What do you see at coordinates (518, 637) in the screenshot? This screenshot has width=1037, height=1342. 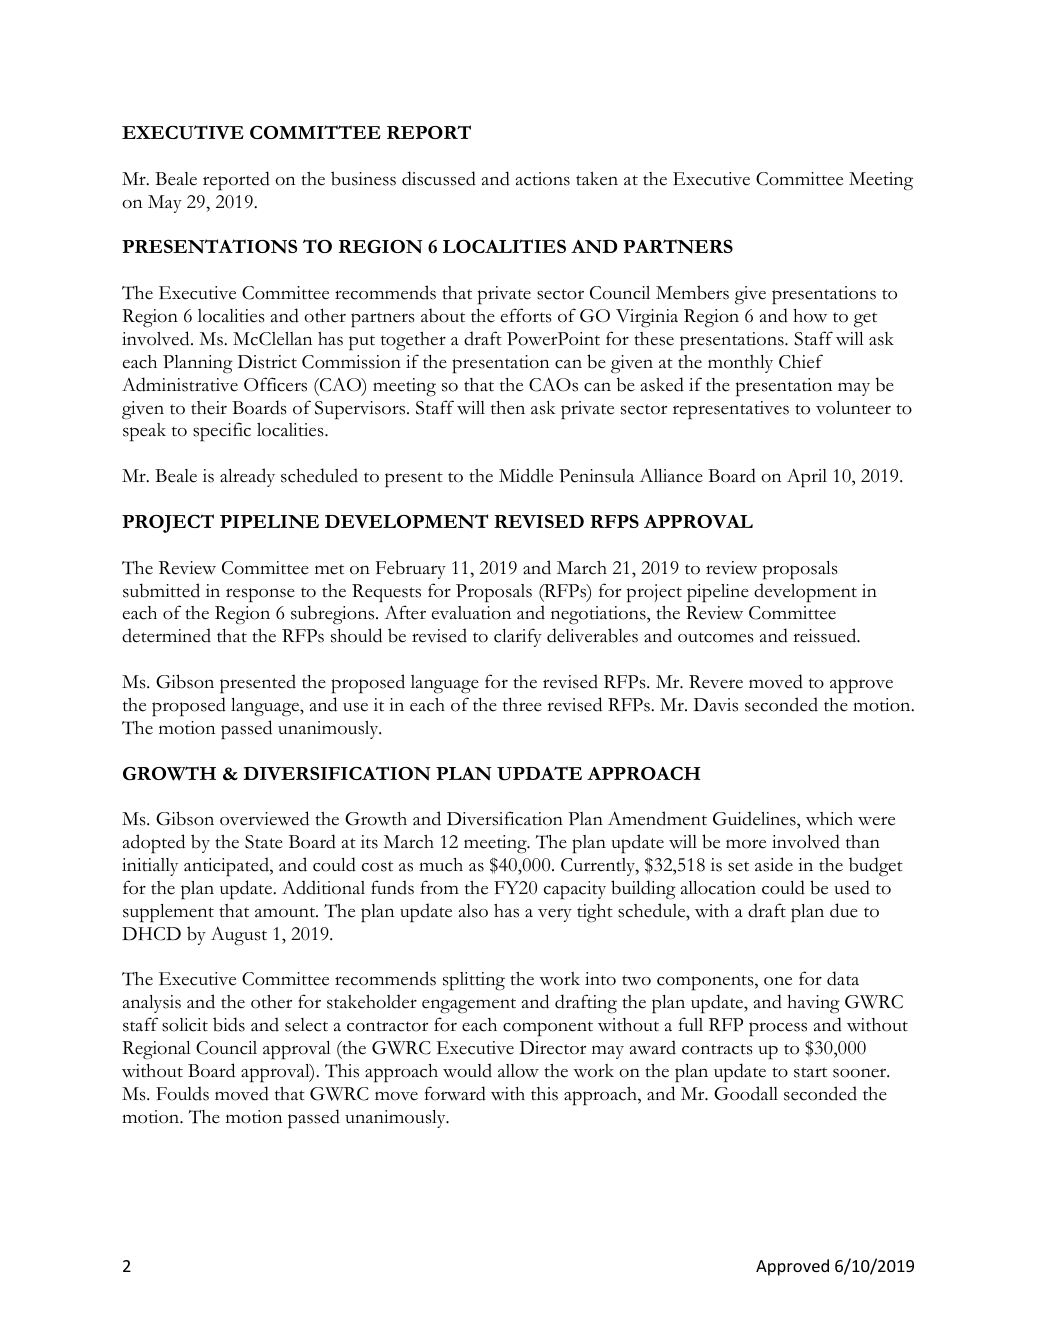 I see `clarify` at bounding box center [518, 637].
